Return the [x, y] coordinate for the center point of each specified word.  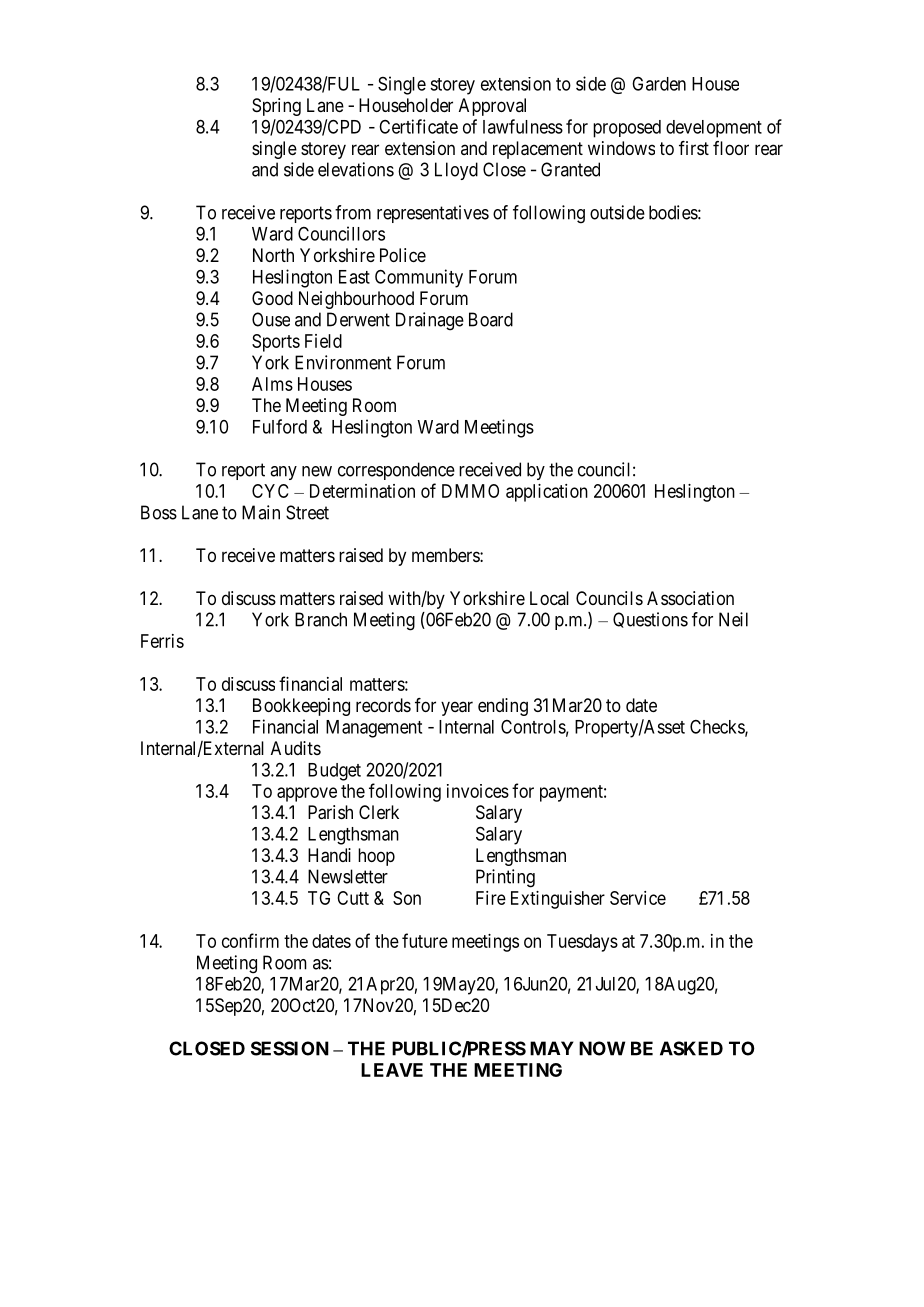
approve [307, 794]
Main [261, 512]
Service [638, 898]
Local [549, 598]
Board [491, 319]
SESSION [290, 1048]
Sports [276, 343]
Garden [659, 84]
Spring [276, 107]
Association [690, 598]
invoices [478, 791]
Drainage [430, 321]
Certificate [418, 126]
